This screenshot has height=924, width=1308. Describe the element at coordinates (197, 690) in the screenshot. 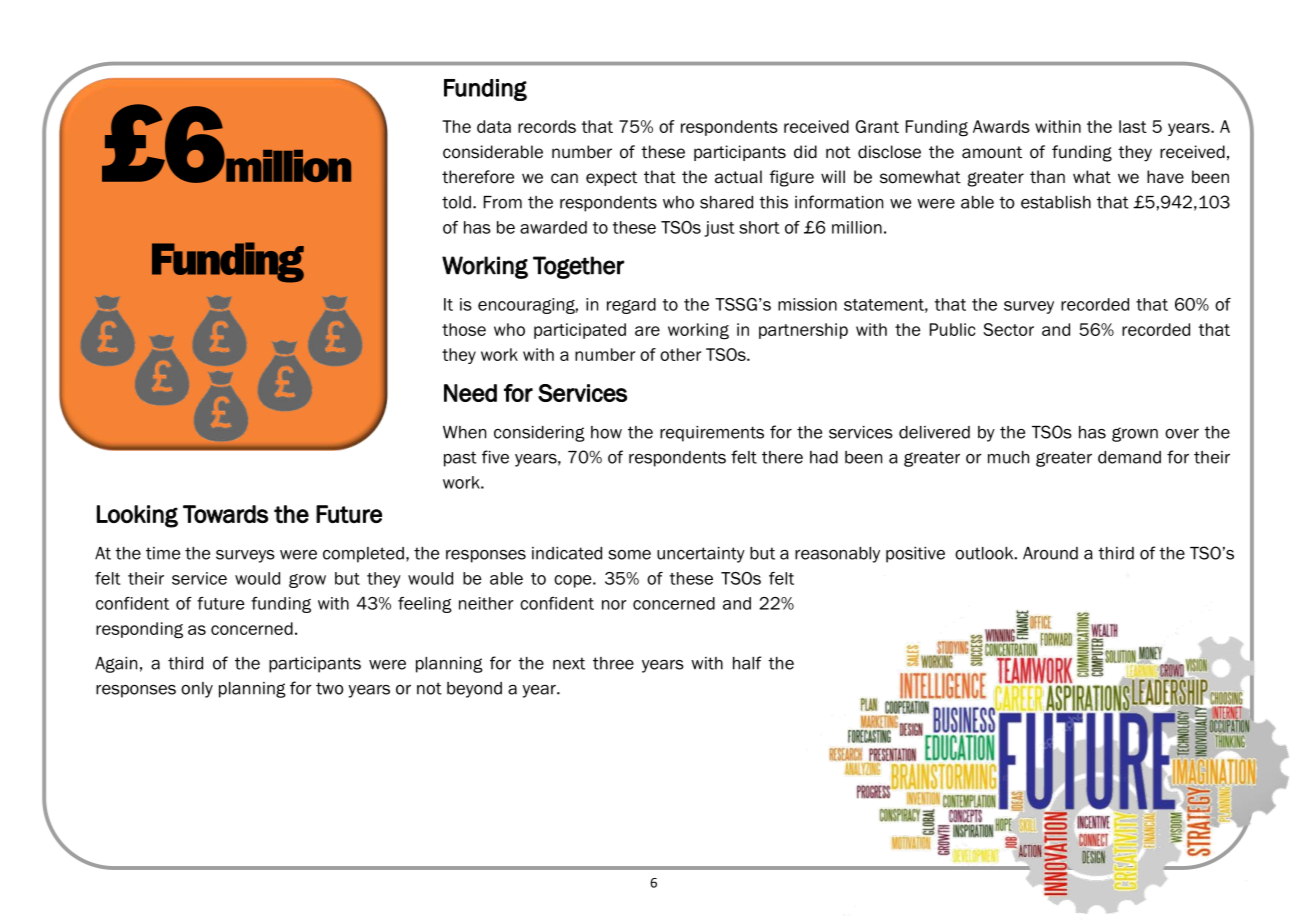

I see `only` at that location.
